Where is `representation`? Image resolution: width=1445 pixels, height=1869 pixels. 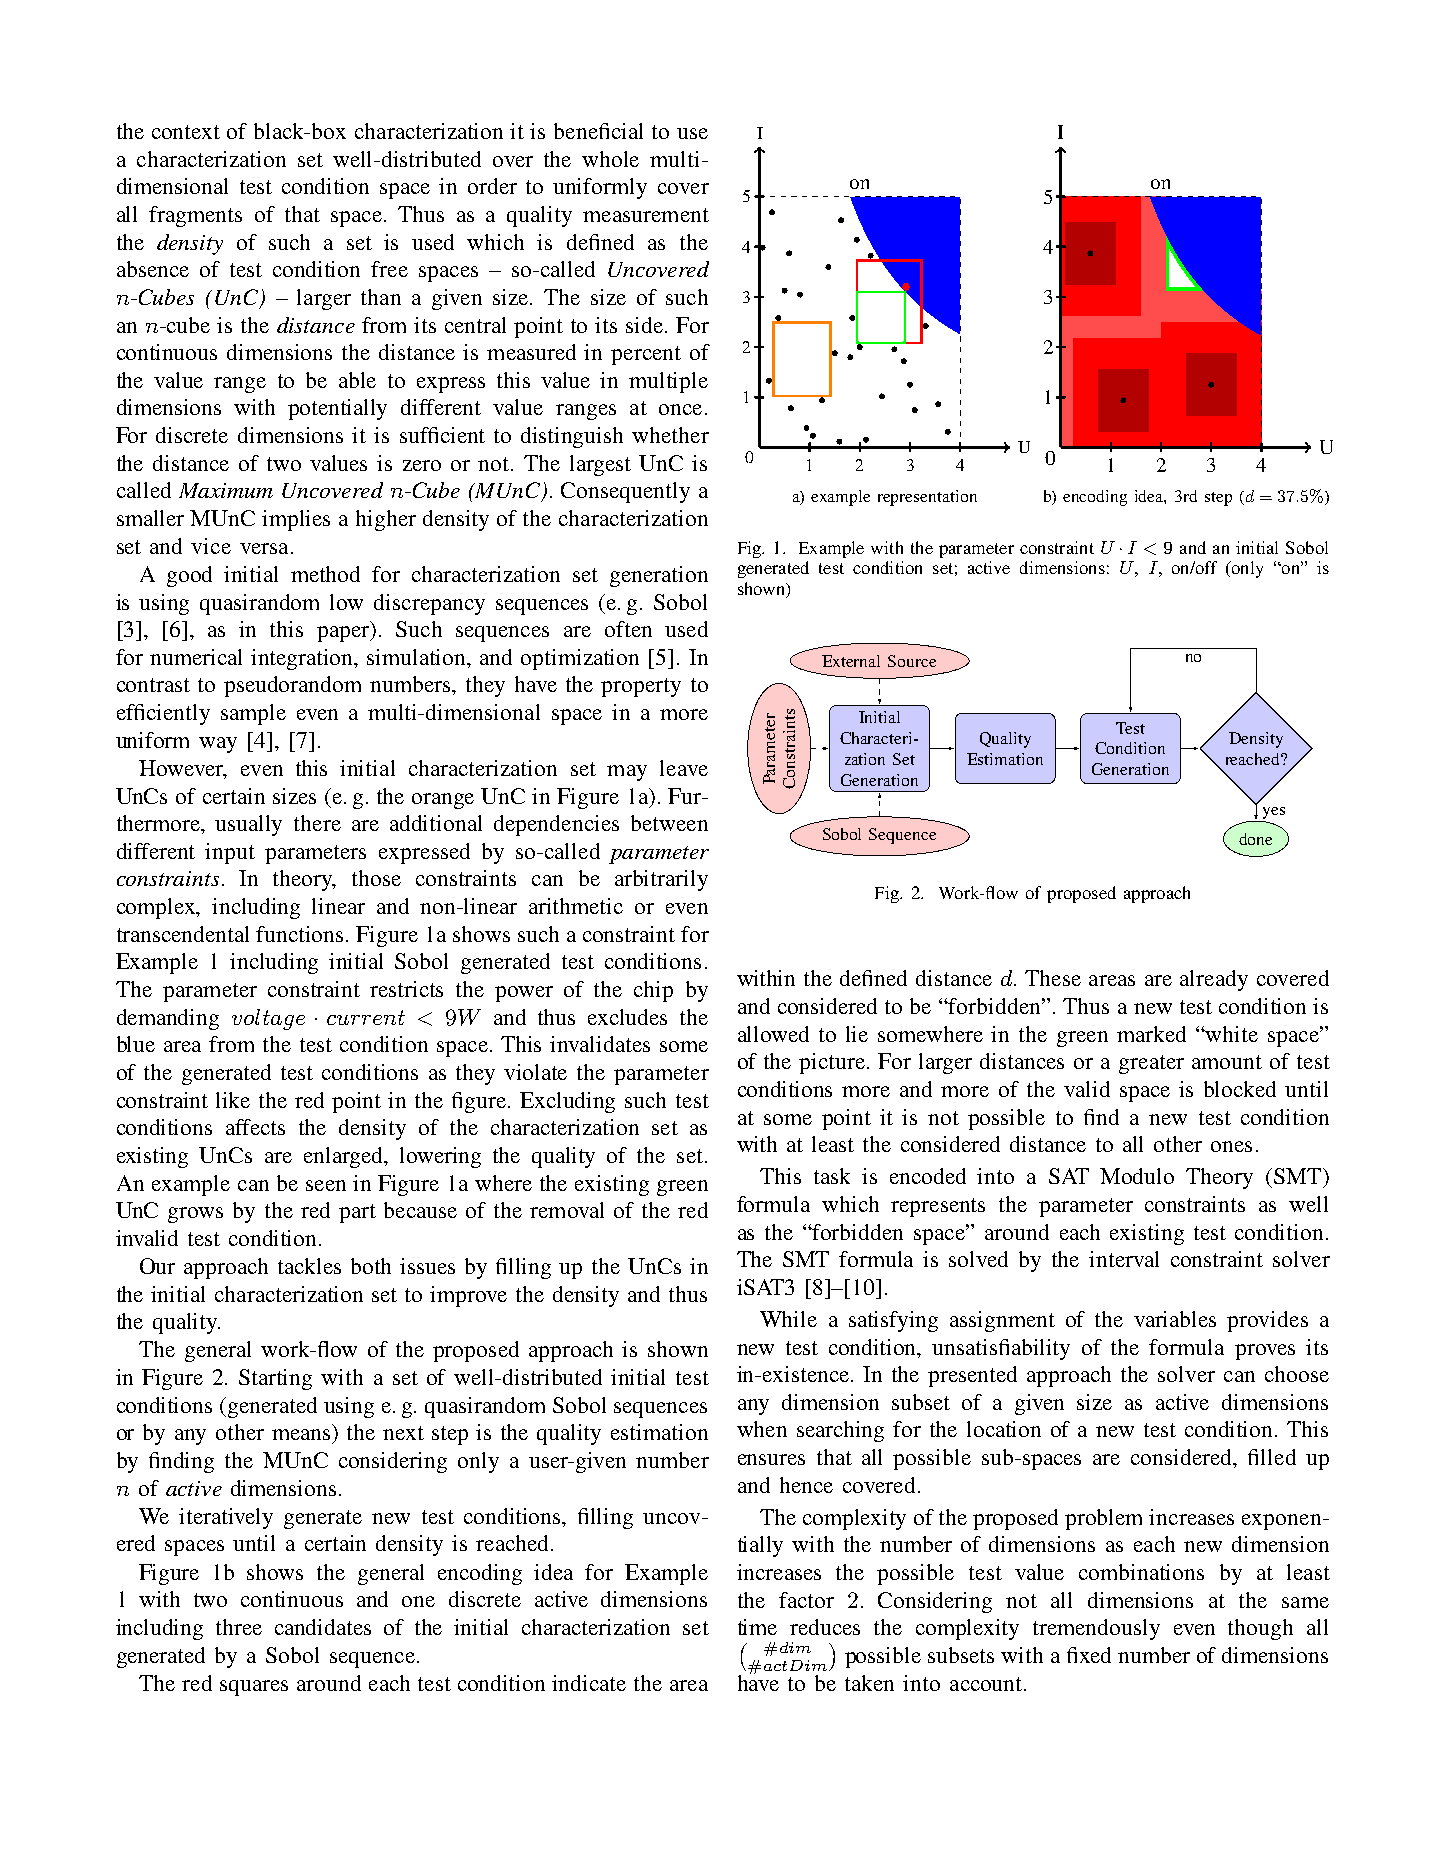 representation is located at coordinates (927, 498).
